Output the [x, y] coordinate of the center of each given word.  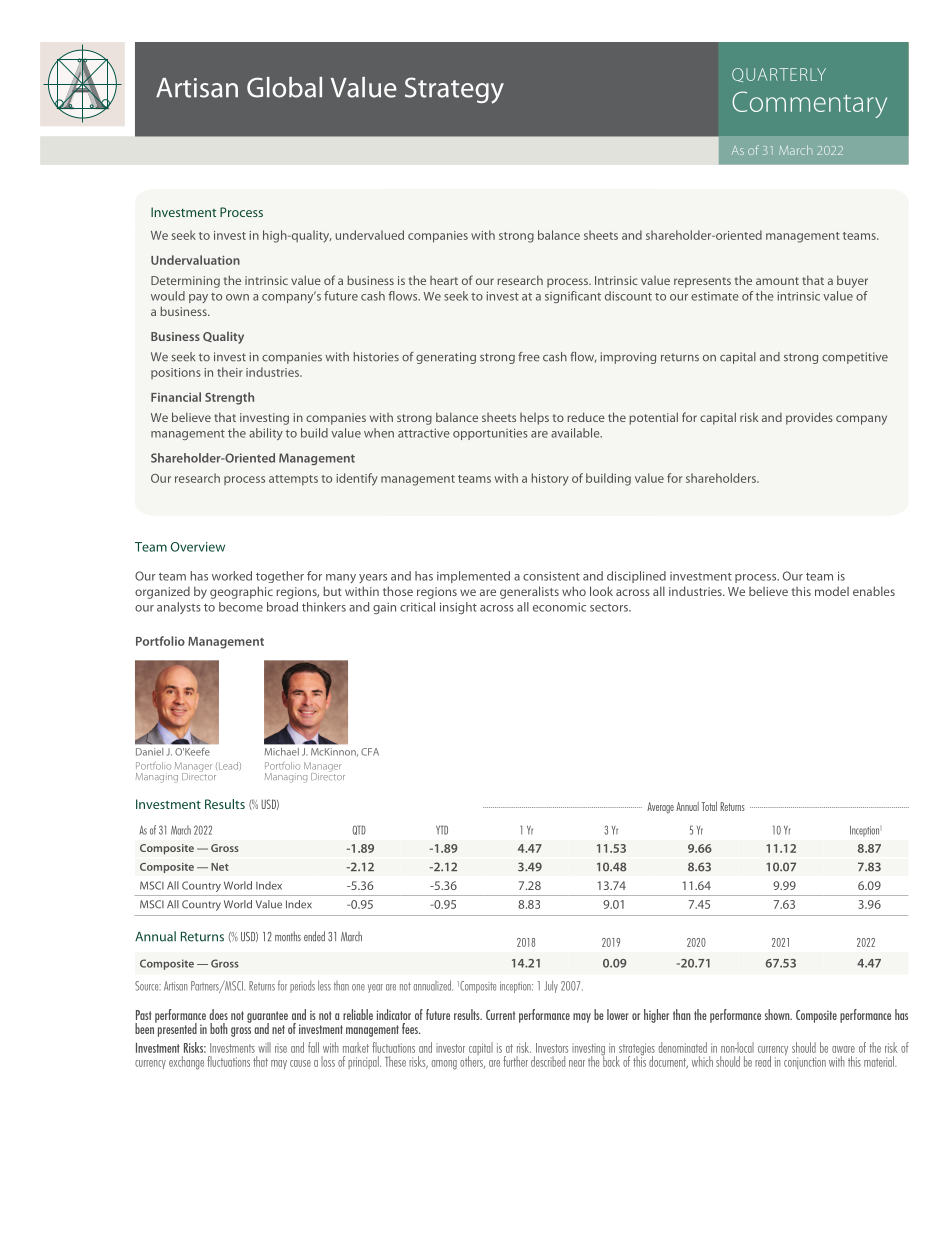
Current [500, 1015]
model [832, 591]
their [230, 372]
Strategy [454, 90]
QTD [359, 830]
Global [284, 87]
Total [709, 806]
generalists [529, 592]
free [529, 357]
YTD [442, 830]
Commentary [809, 104]
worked [232, 576]
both [219, 1028]
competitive [855, 358]
